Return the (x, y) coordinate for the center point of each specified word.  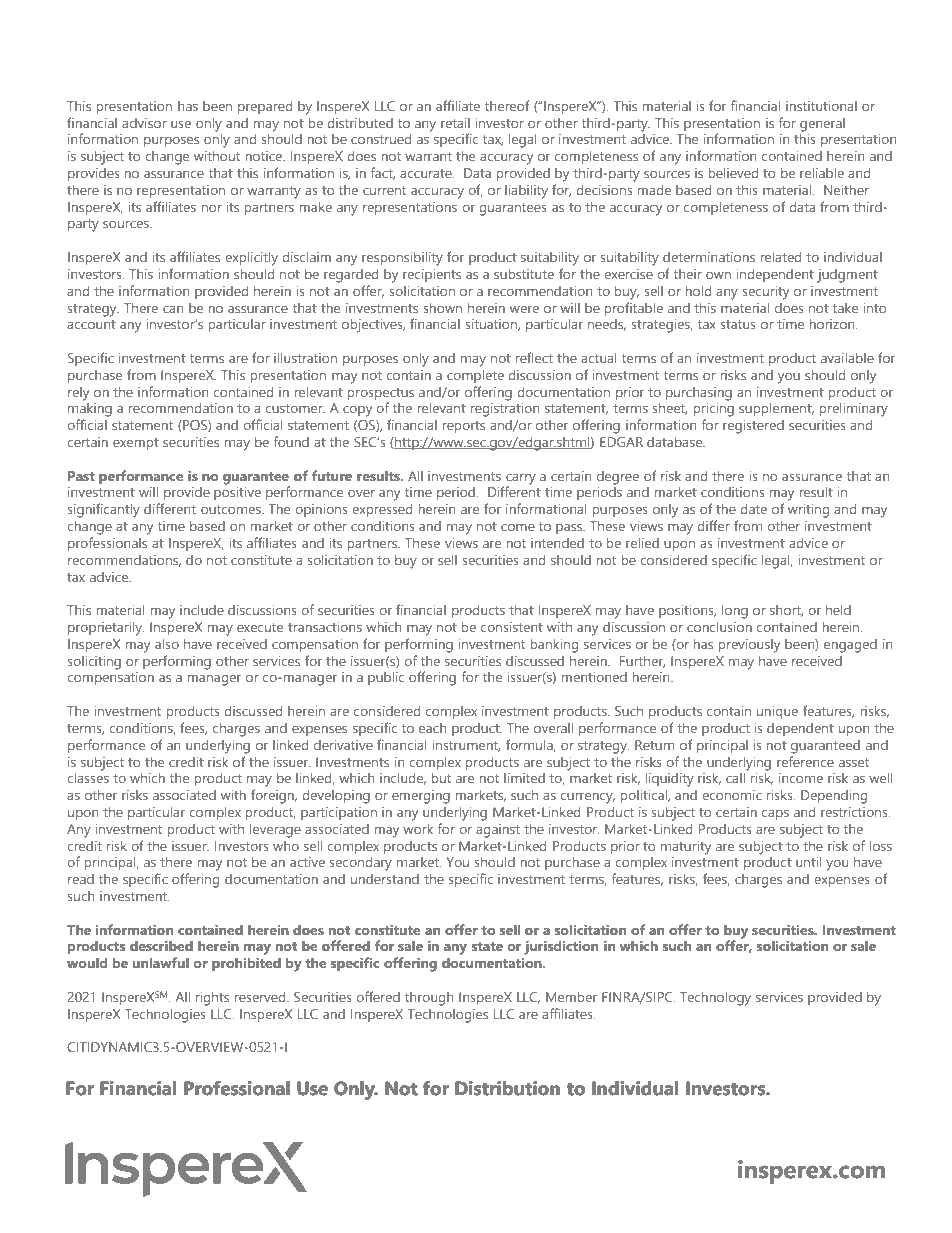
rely (78, 394)
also (167, 644)
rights (212, 999)
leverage (275, 831)
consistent (512, 627)
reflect (534, 357)
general (822, 125)
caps (775, 815)
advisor (144, 123)
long (735, 612)
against (498, 831)
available (847, 358)
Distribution (507, 1088)
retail (455, 123)
